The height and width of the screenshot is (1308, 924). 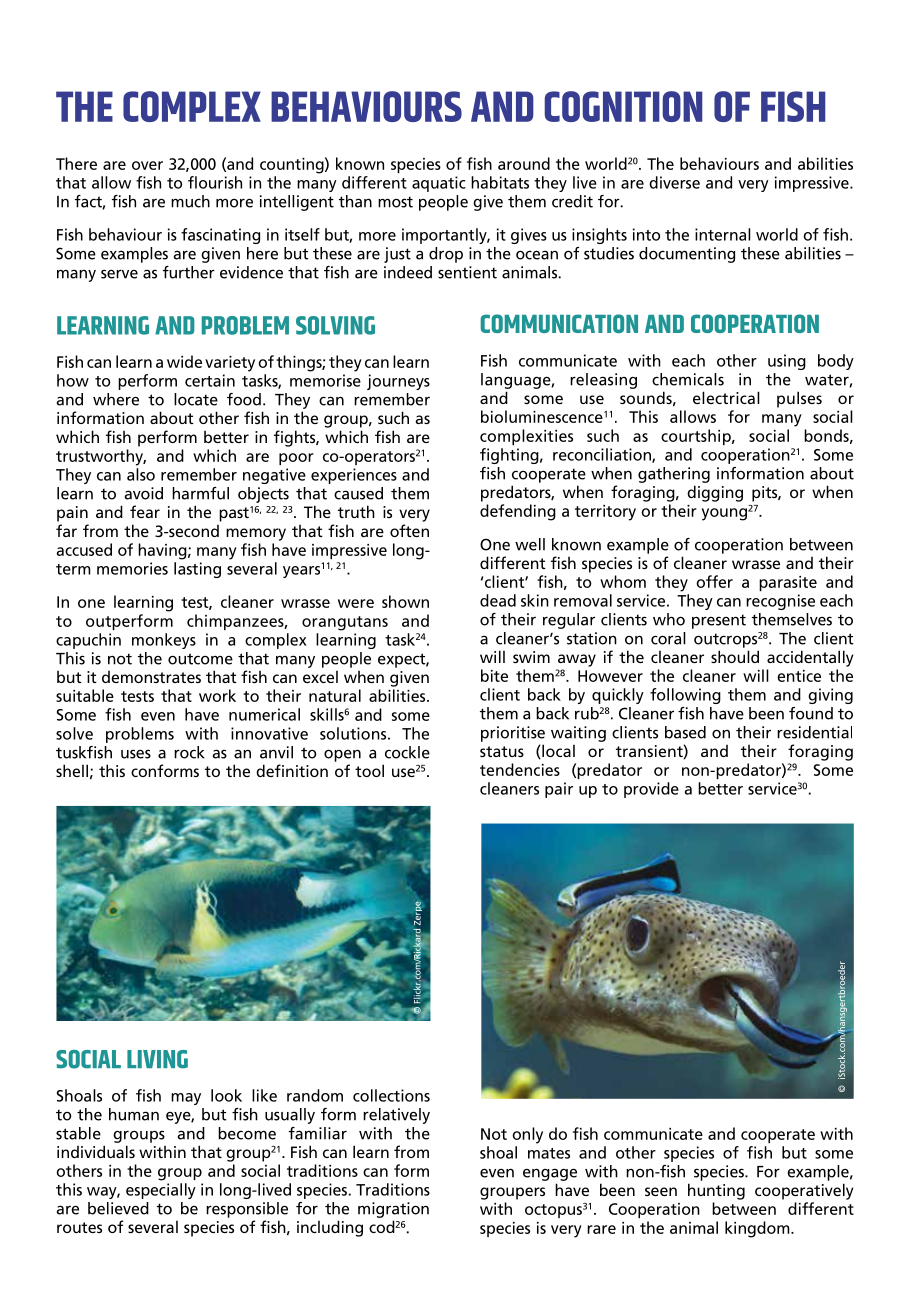 I want to click on diverse, so click(x=674, y=182).
